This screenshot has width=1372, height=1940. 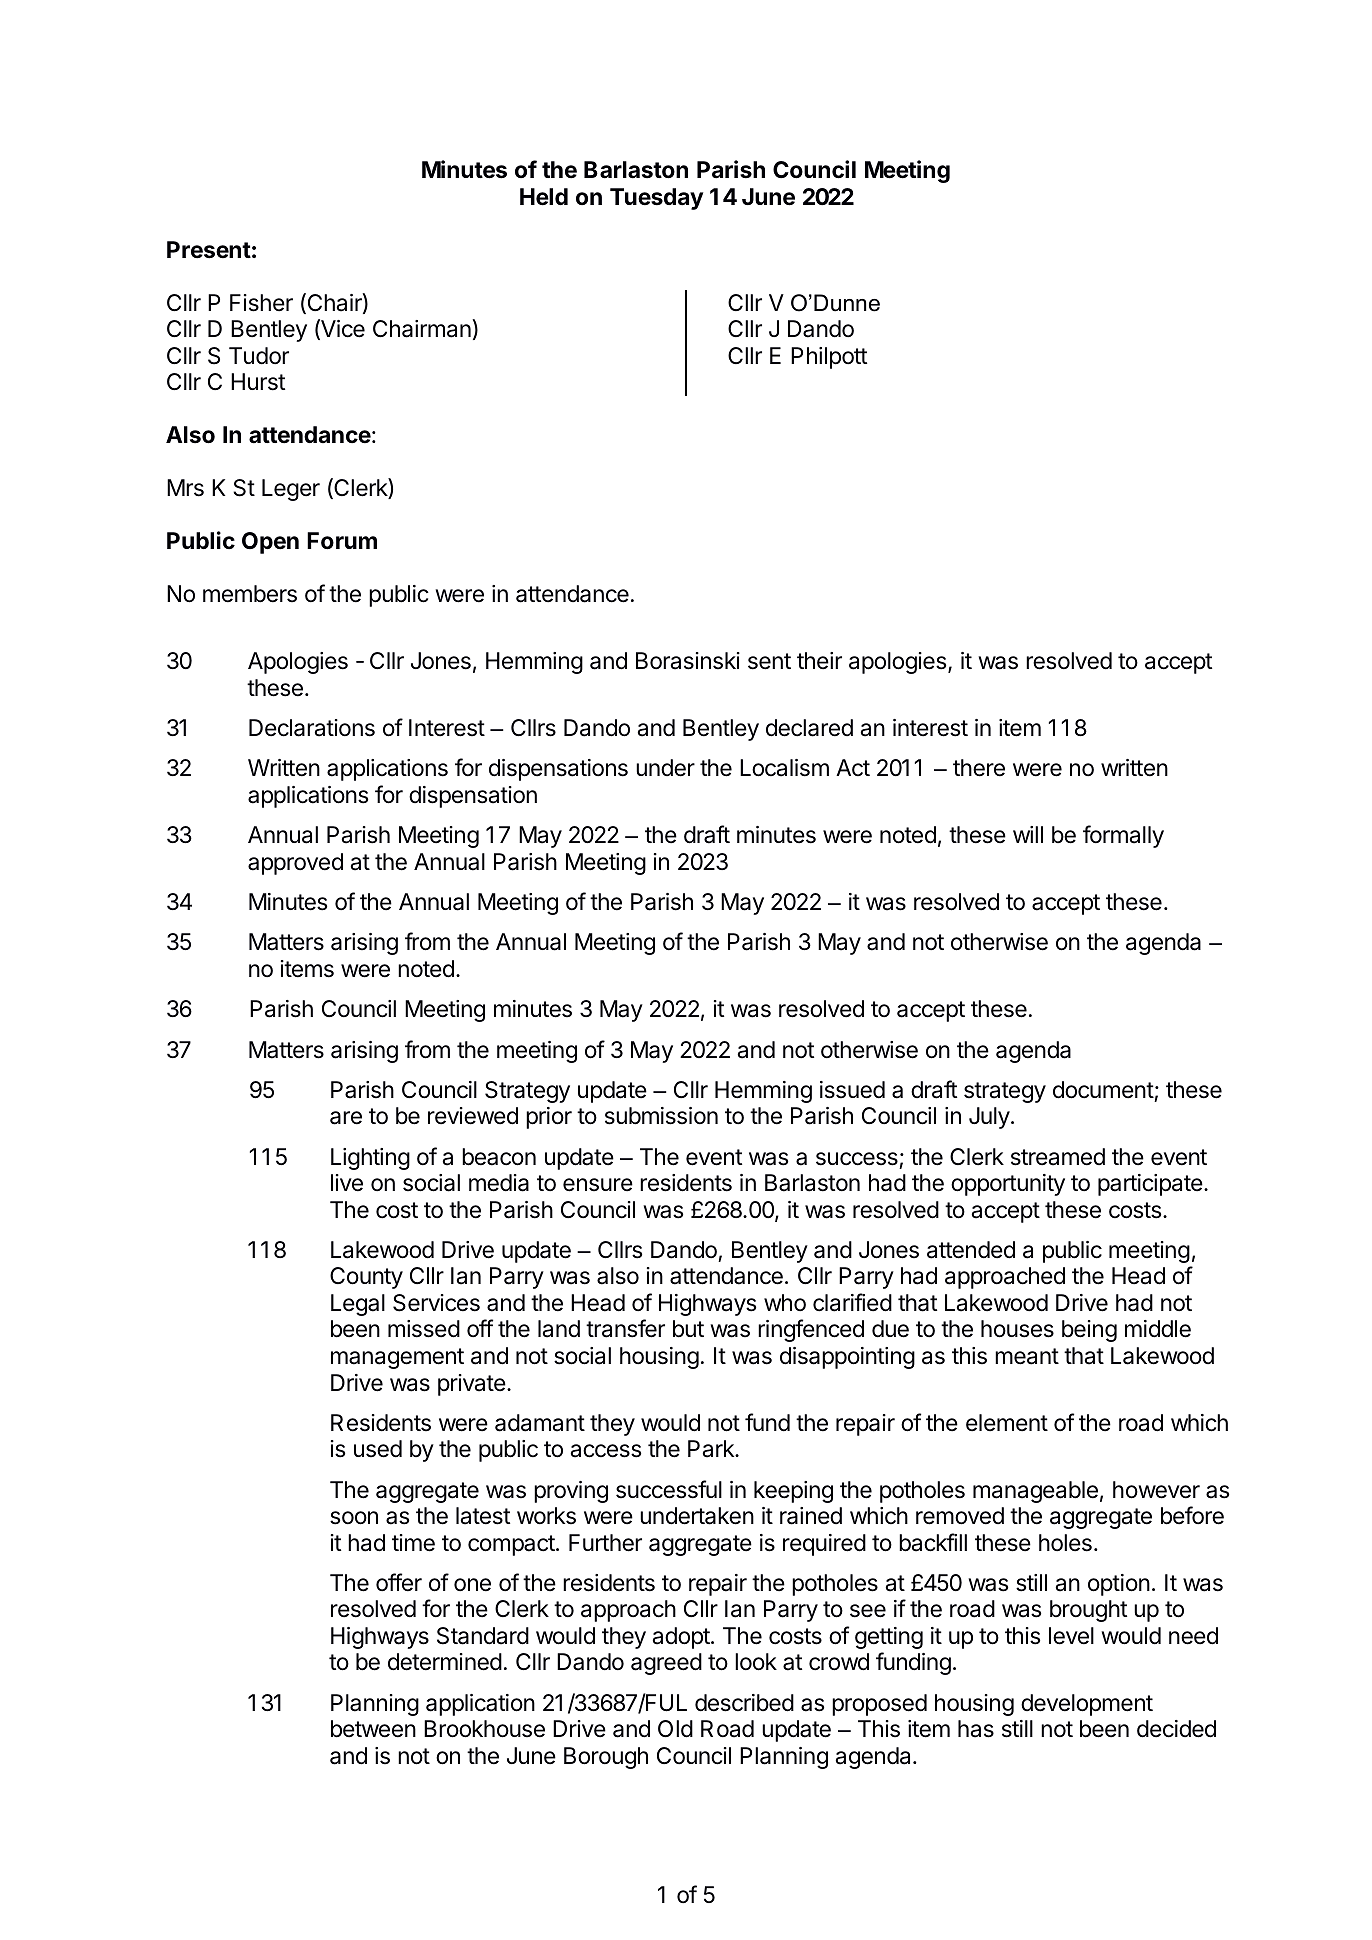 I want to click on Old, so click(x=675, y=1729).
